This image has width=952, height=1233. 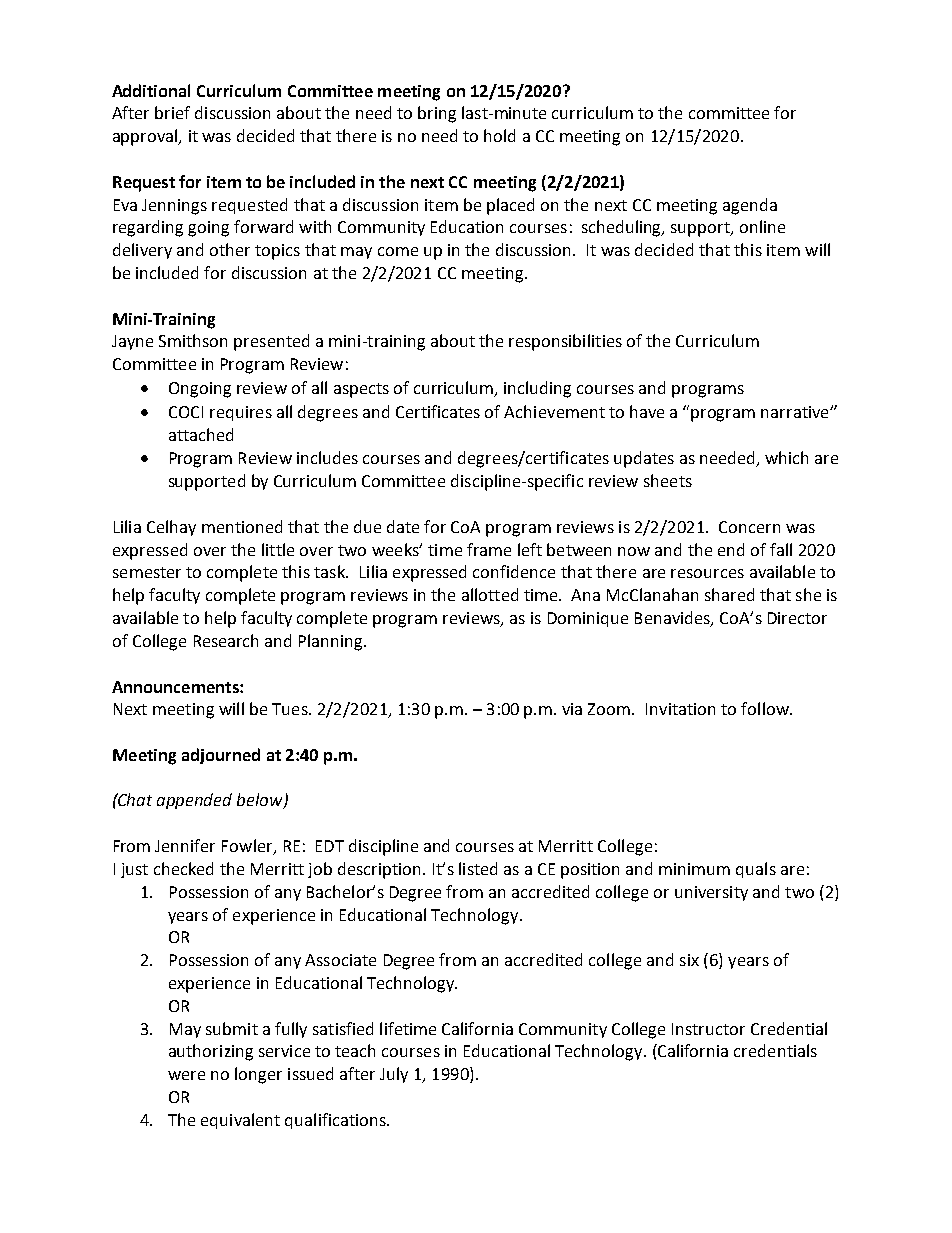 I want to click on shared, so click(x=729, y=594).
